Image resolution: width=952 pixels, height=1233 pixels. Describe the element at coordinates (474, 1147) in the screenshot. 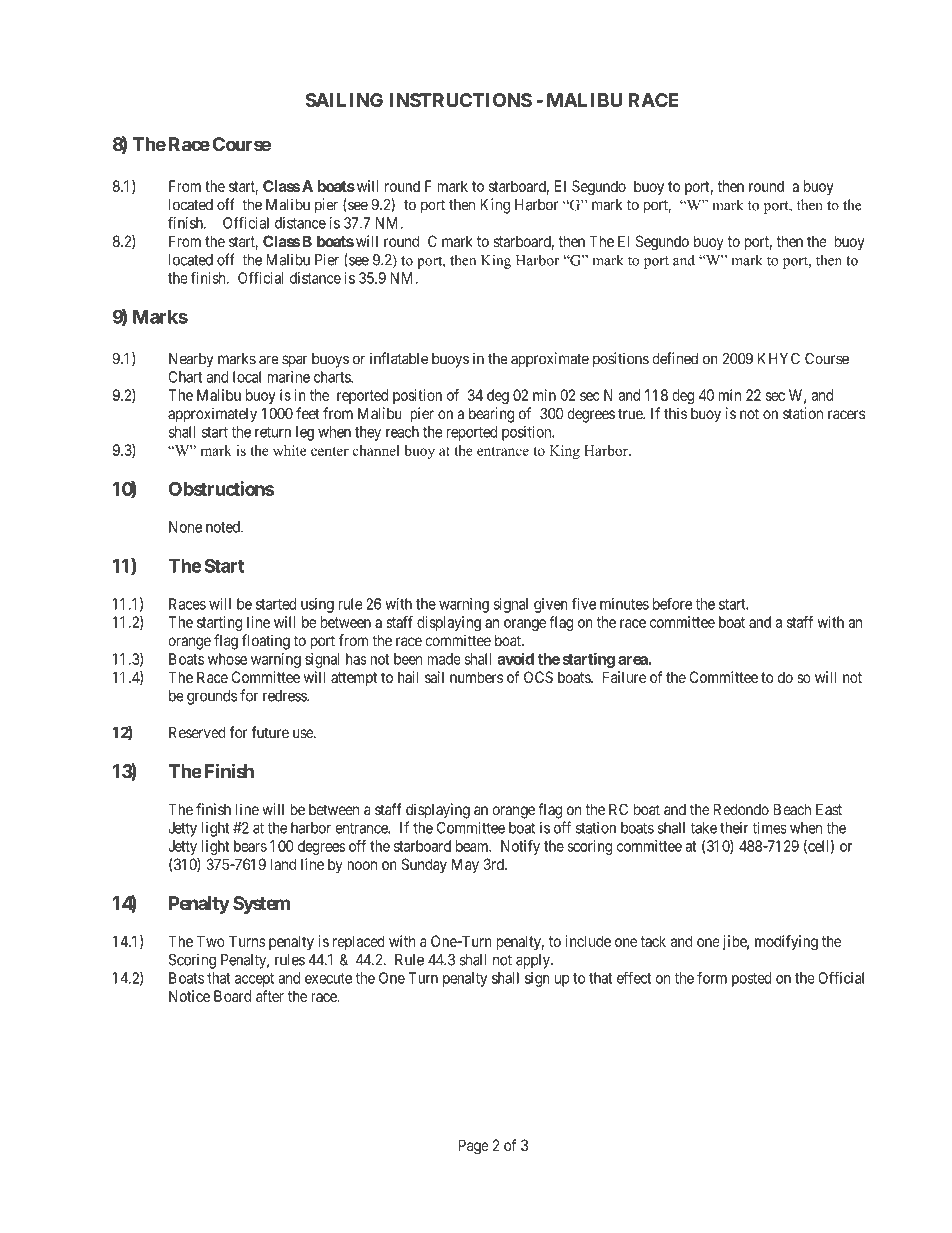

I see `Page` at that location.
